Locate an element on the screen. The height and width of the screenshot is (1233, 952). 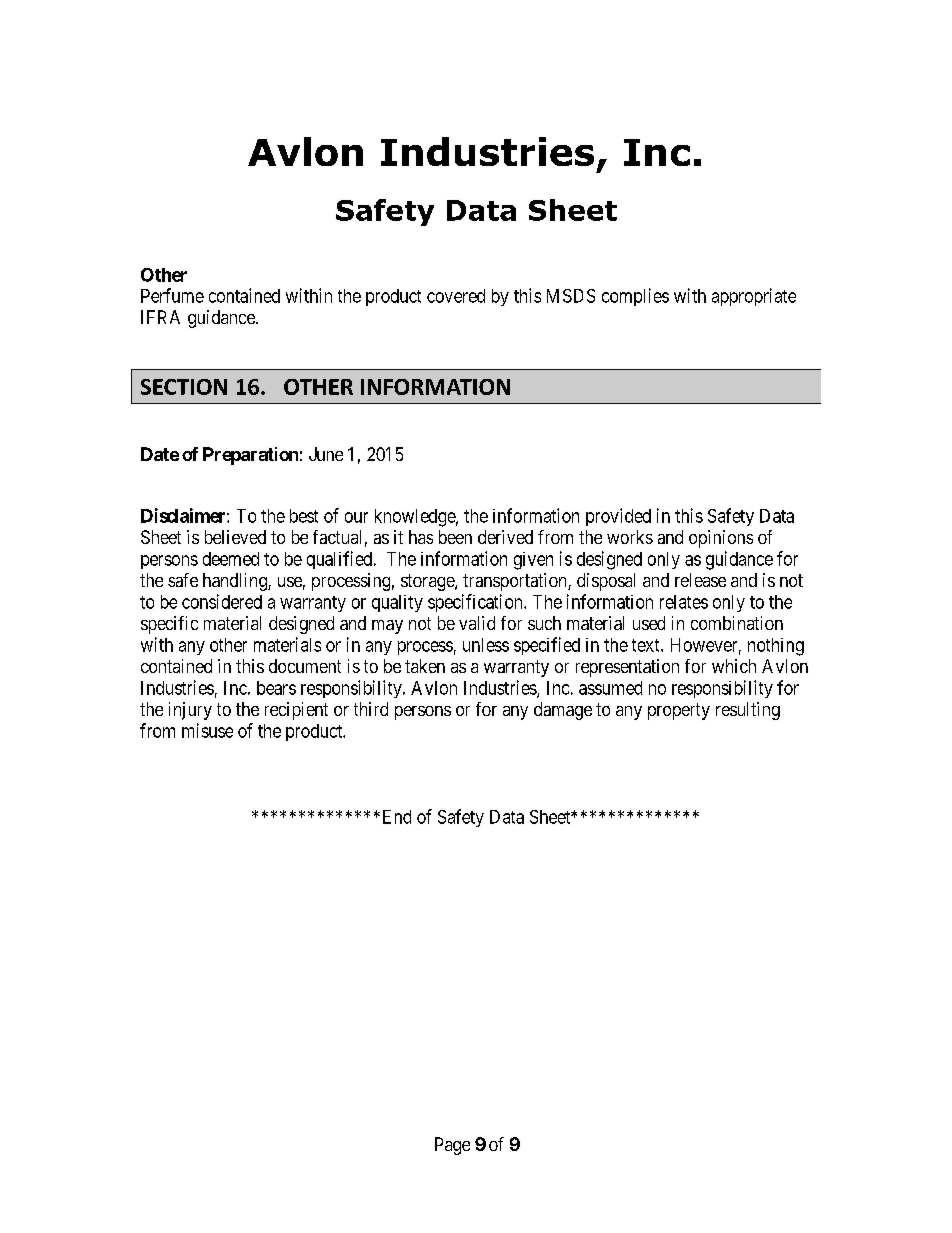
damage is located at coordinates (563, 711).
